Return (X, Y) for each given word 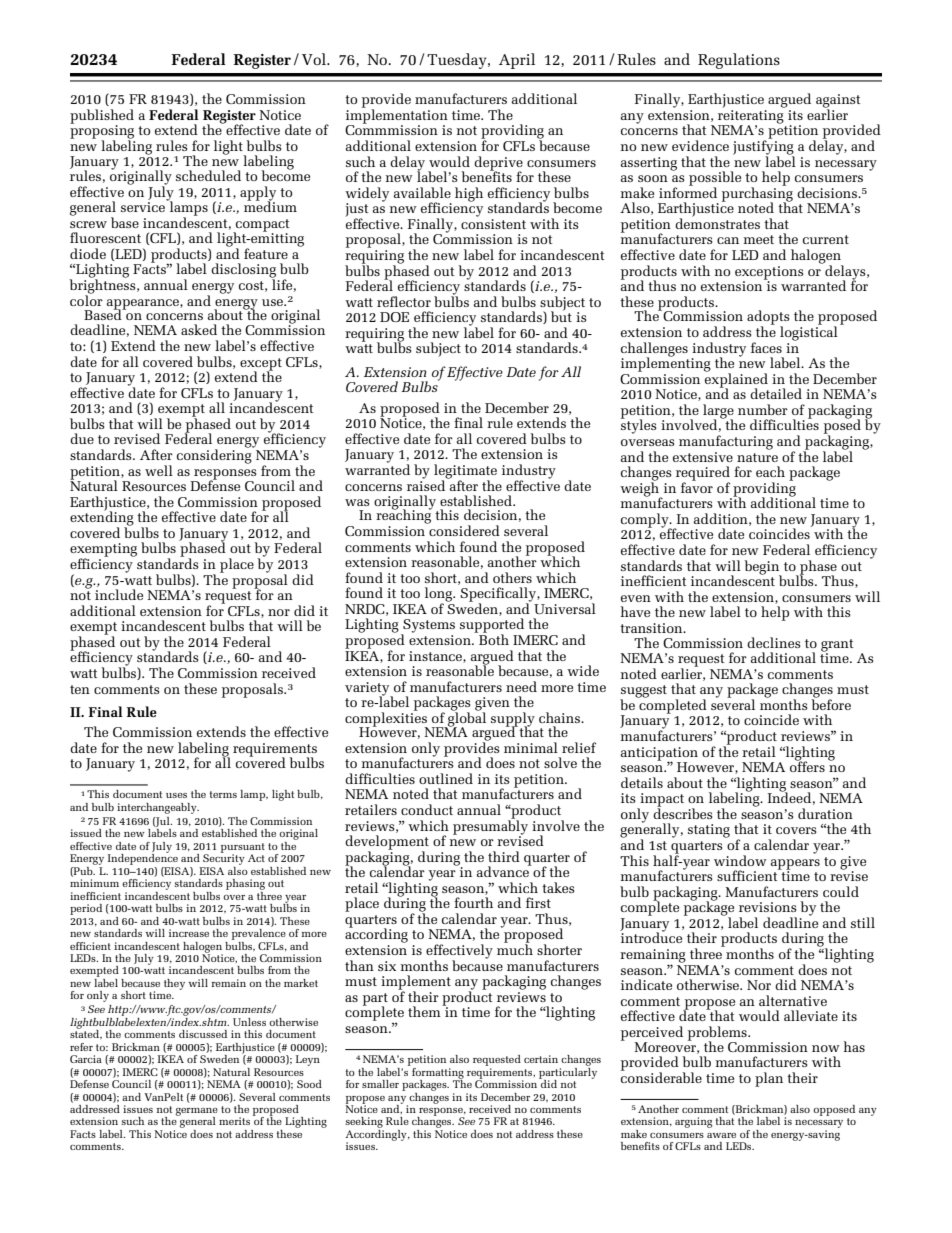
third (504, 856)
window (740, 860)
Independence (144, 860)
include (119, 594)
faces (766, 347)
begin (763, 568)
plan (769, 1079)
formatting (437, 1073)
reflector (404, 301)
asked (199, 329)
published (102, 117)
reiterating (752, 116)
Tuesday (458, 61)
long (440, 595)
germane (197, 1113)
